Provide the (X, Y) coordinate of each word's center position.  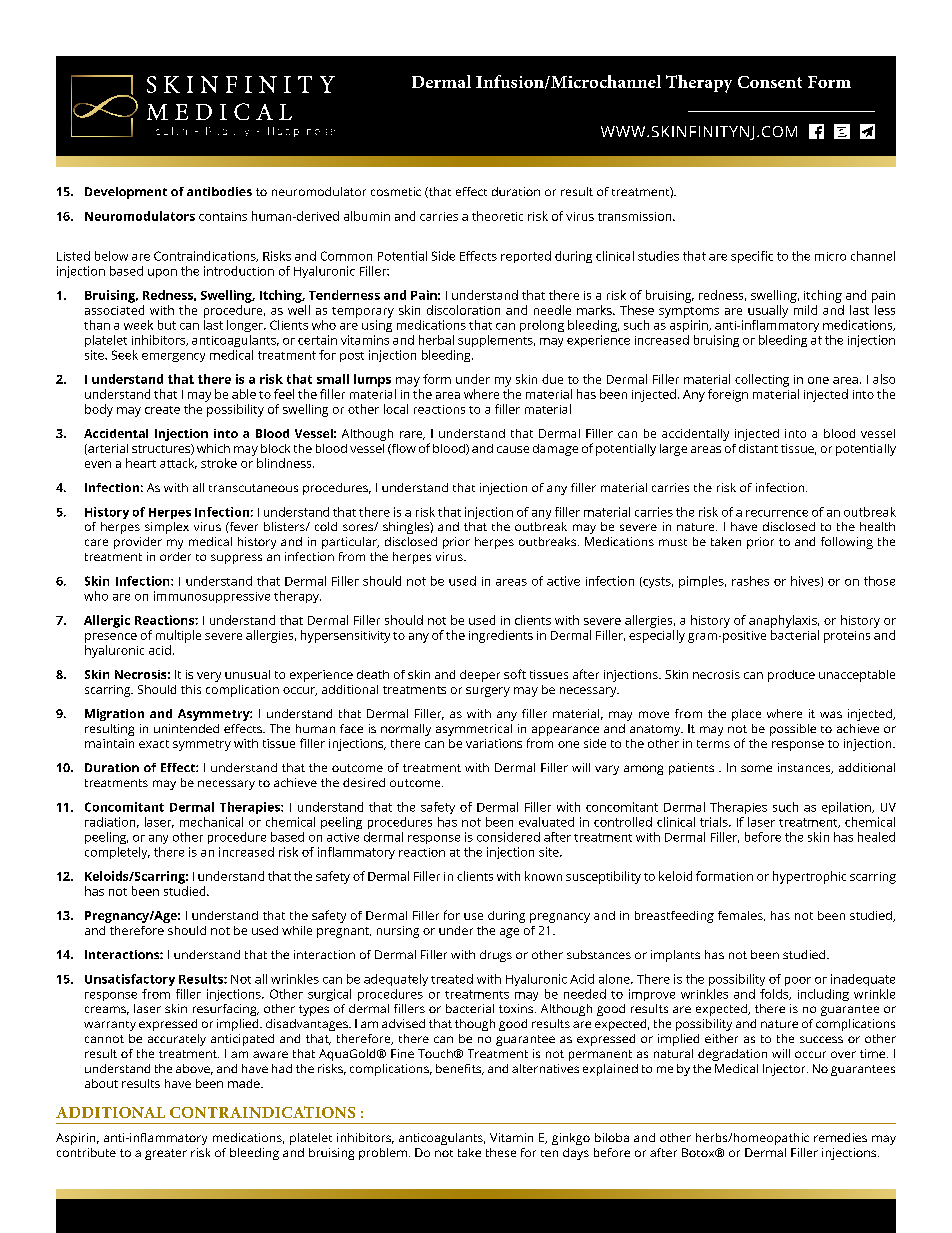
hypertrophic (809, 877)
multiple (178, 636)
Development (126, 193)
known (543, 876)
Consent (770, 82)
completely (117, 853)
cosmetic (396, 191)
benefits (460, 1069)
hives (806, 581)
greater (166, 1154)
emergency (173, 357)
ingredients (501, 636)
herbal (436, 340)
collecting (762, 380)
